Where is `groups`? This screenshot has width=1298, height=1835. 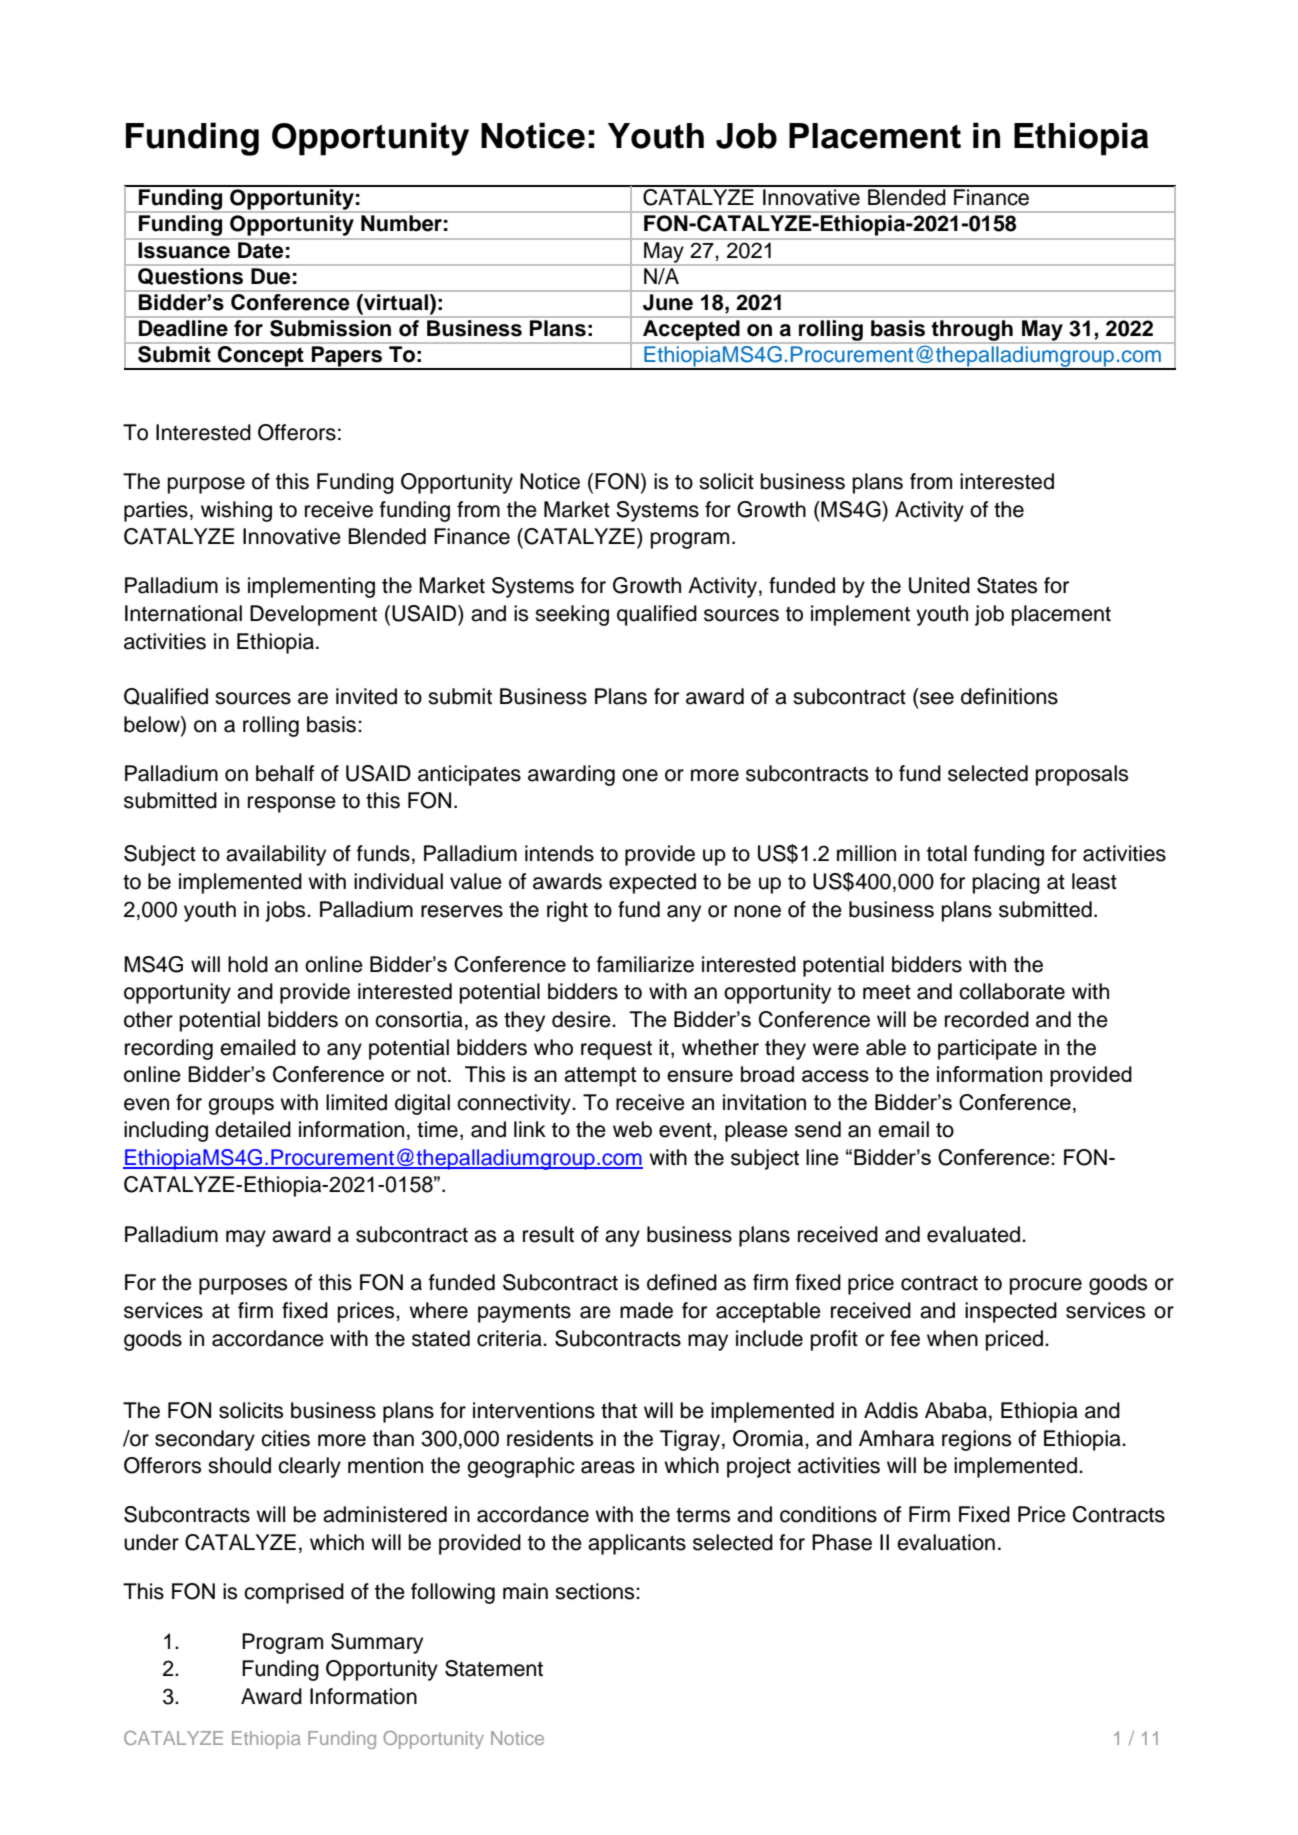
groups is located at coordinates (241, 1106).
